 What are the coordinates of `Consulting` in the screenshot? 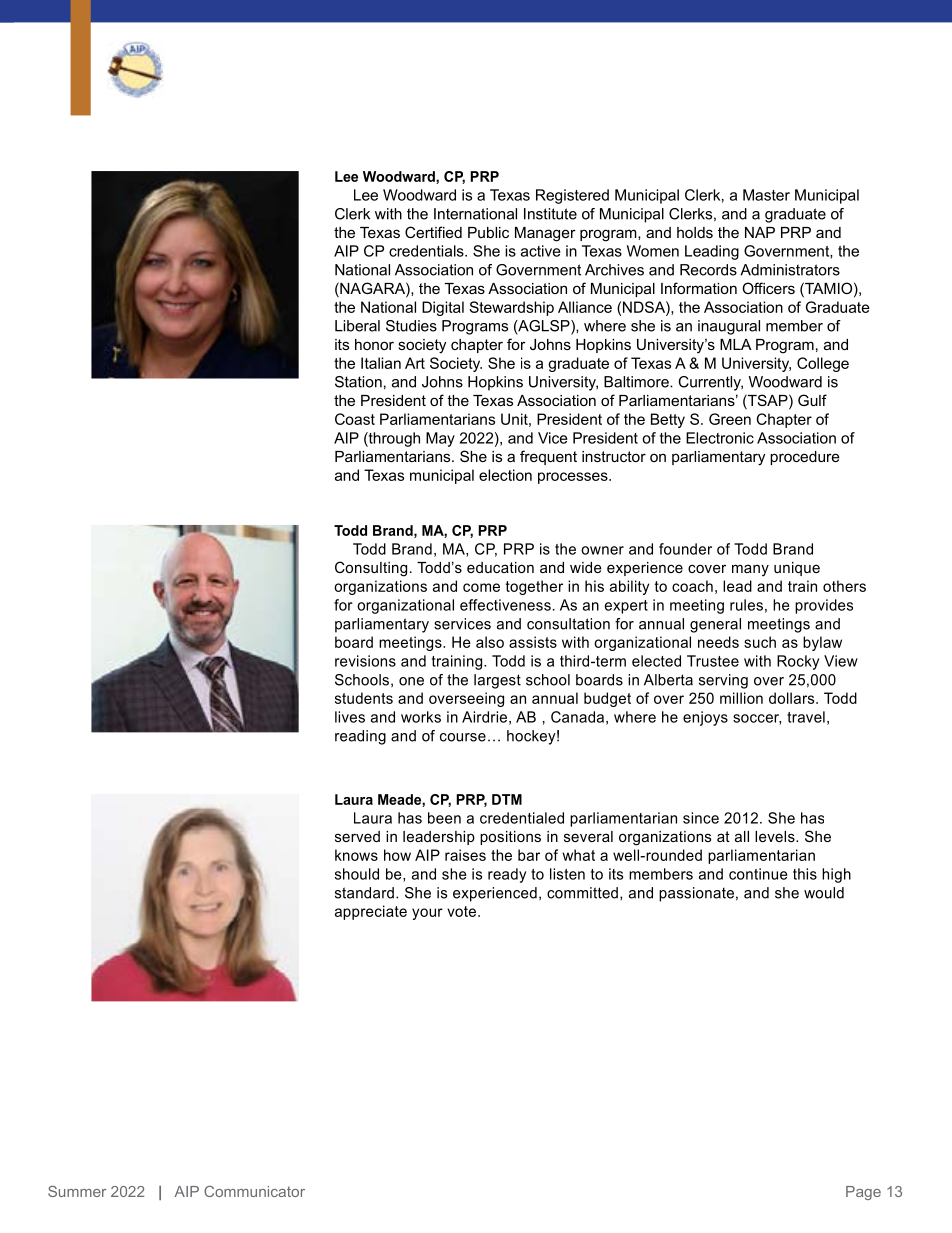 It's located at (371, 569).
